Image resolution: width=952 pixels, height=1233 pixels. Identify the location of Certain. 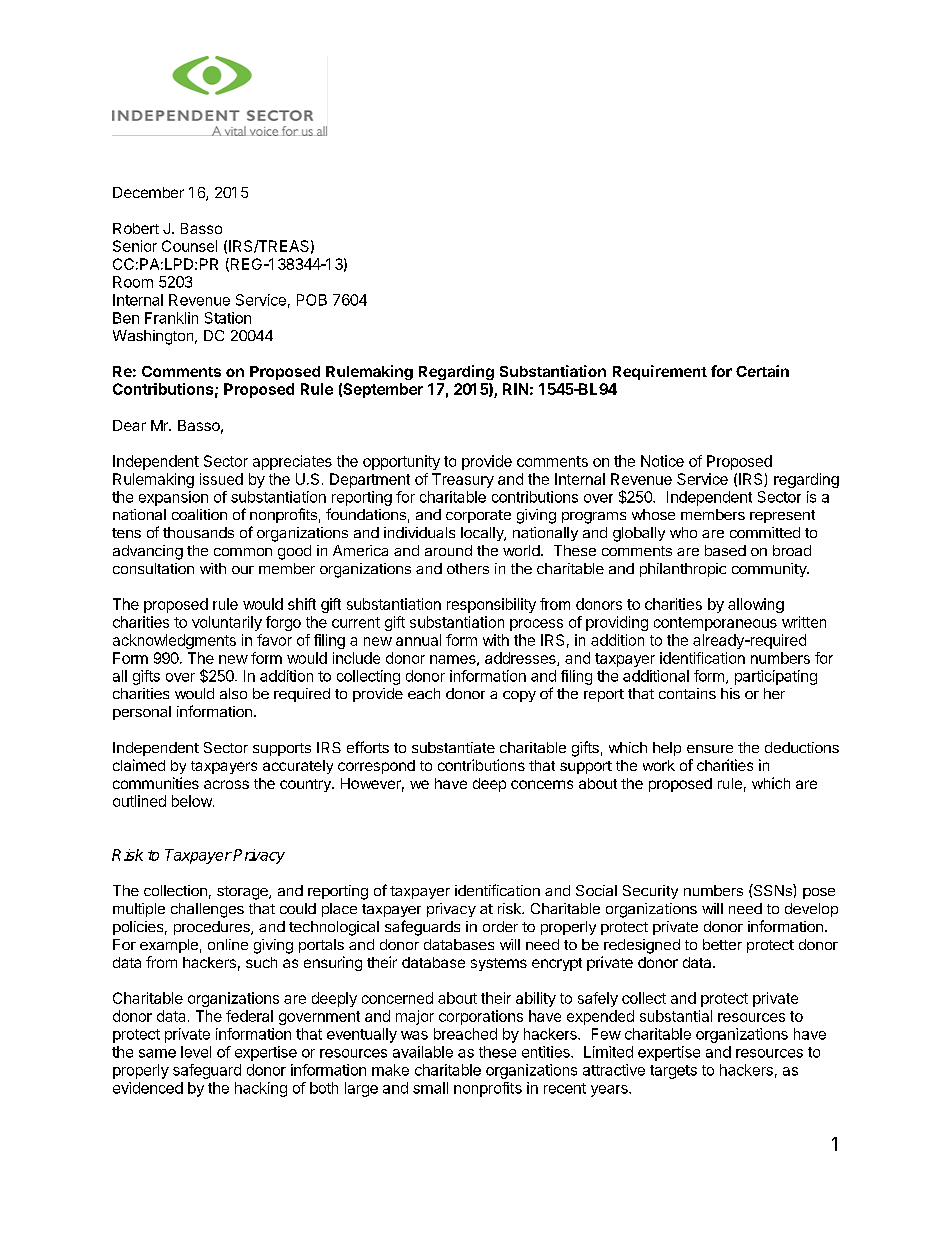
(762, 371).
